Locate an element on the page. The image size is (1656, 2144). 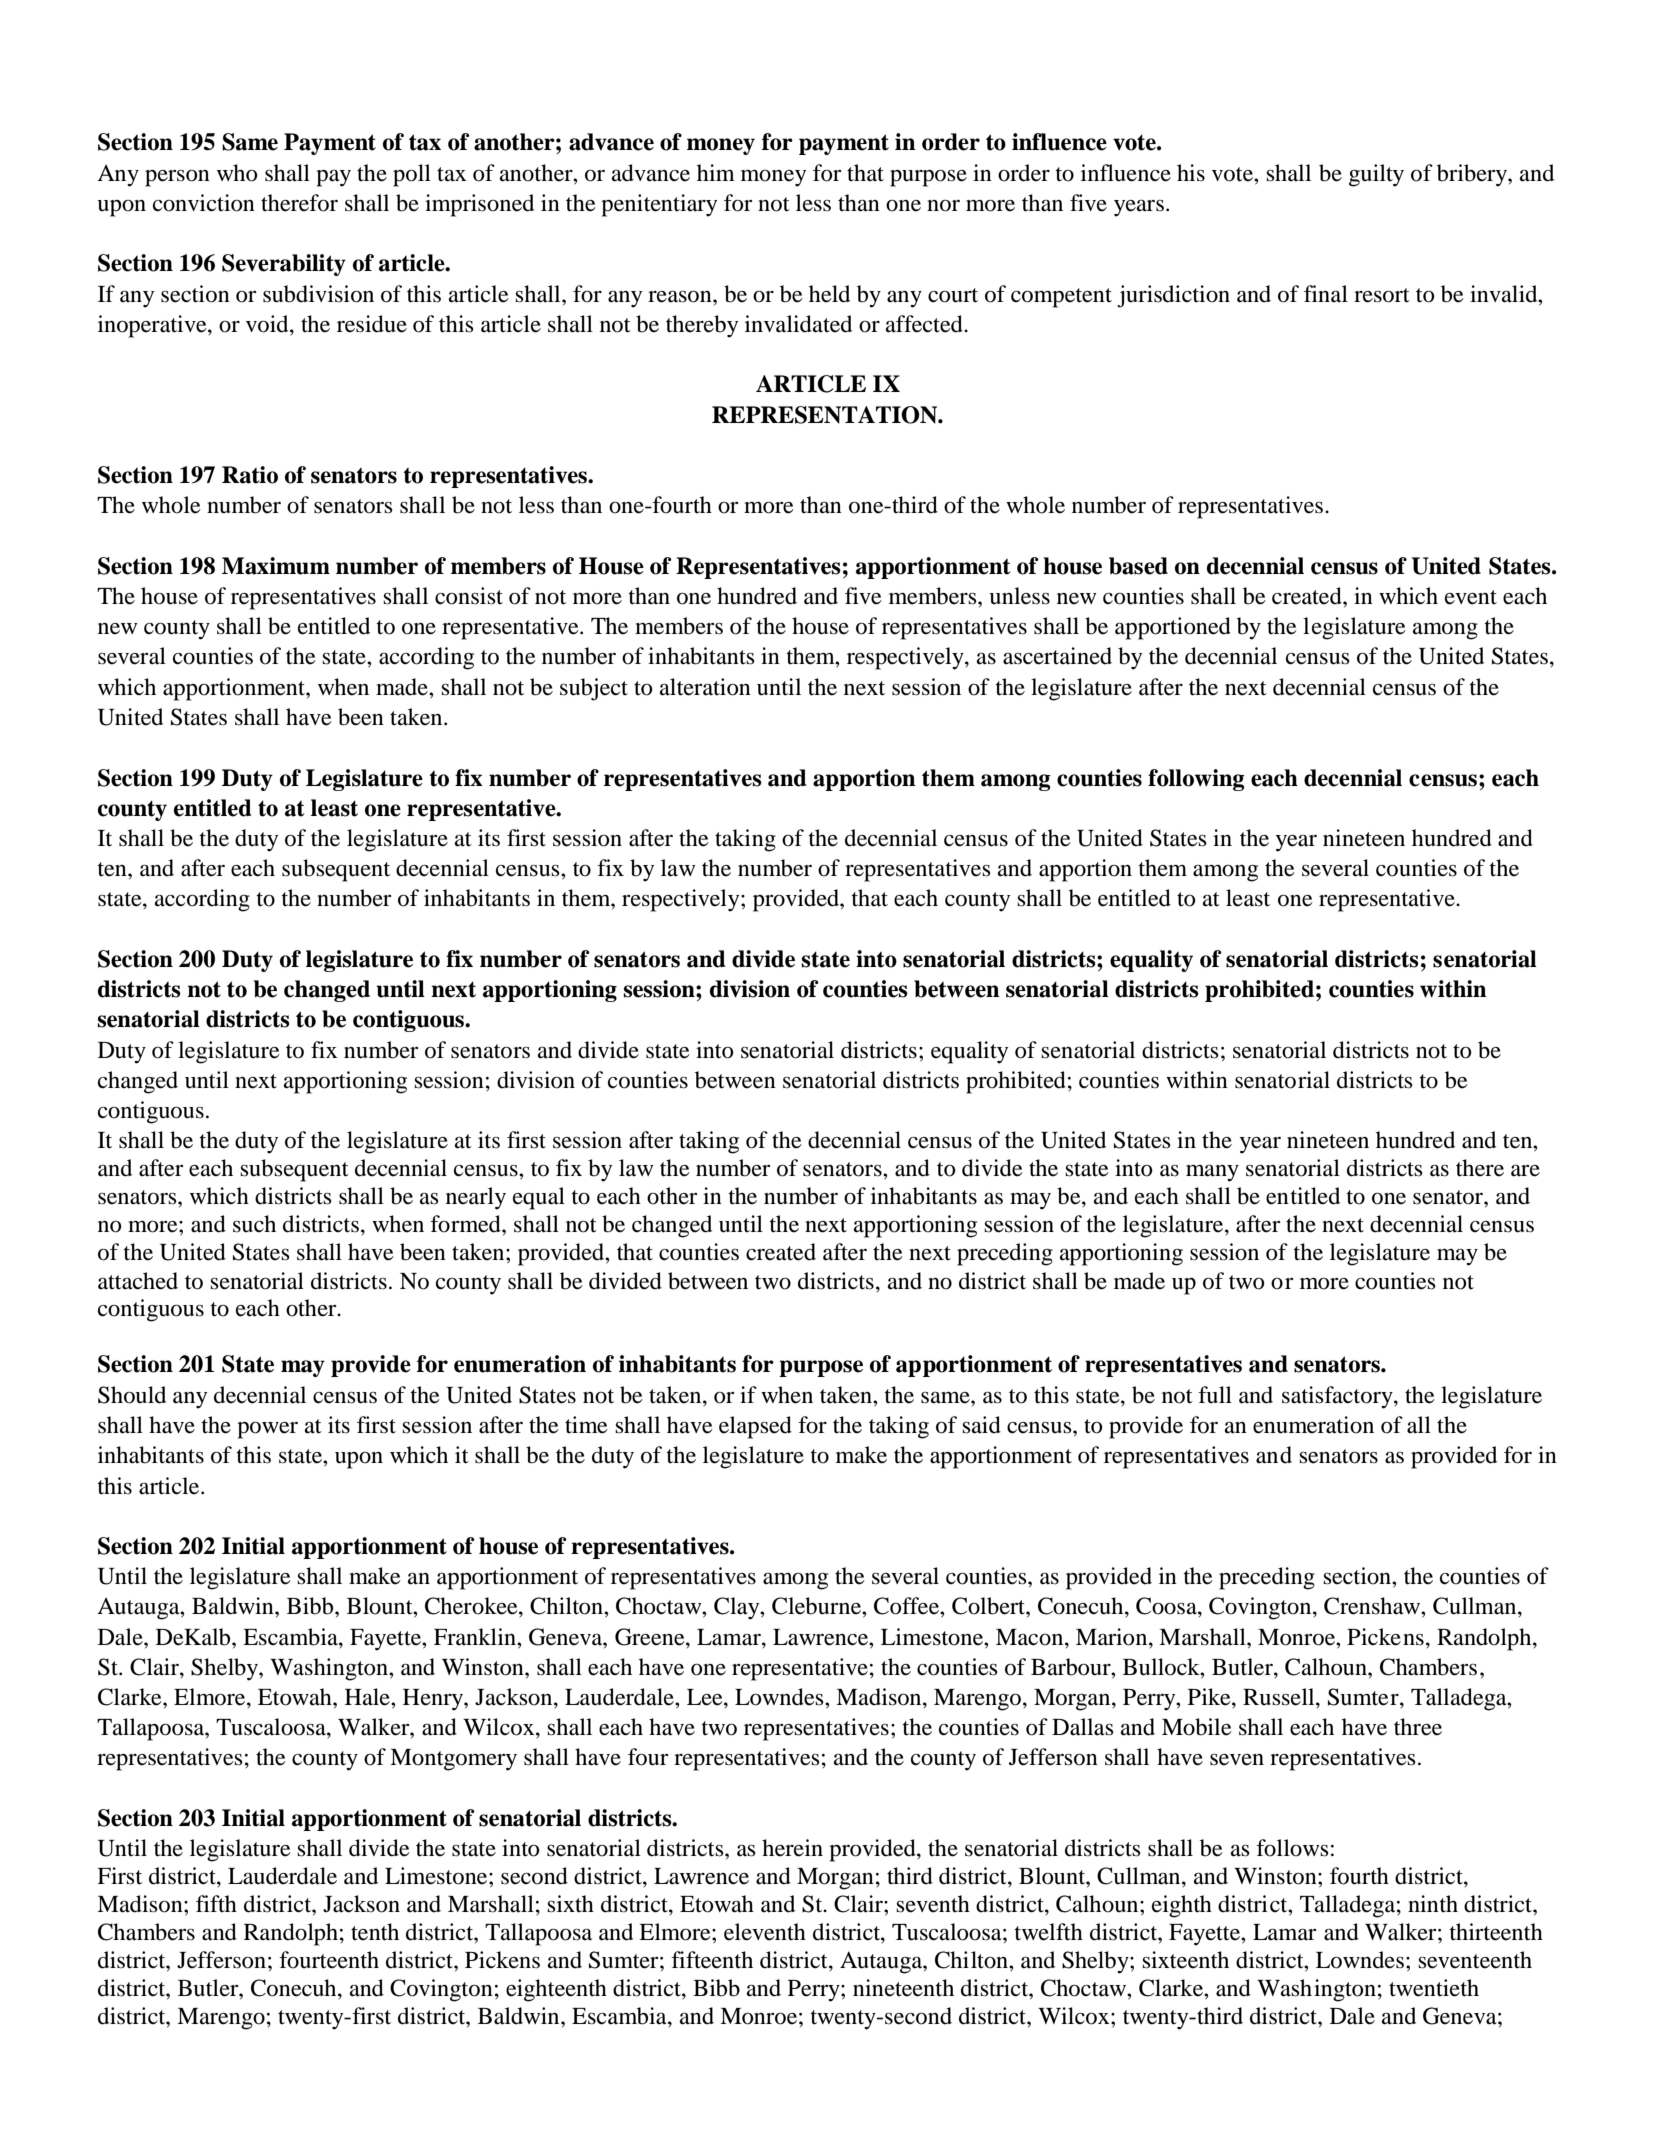
Hale is located at coordinates (368, 1697).
